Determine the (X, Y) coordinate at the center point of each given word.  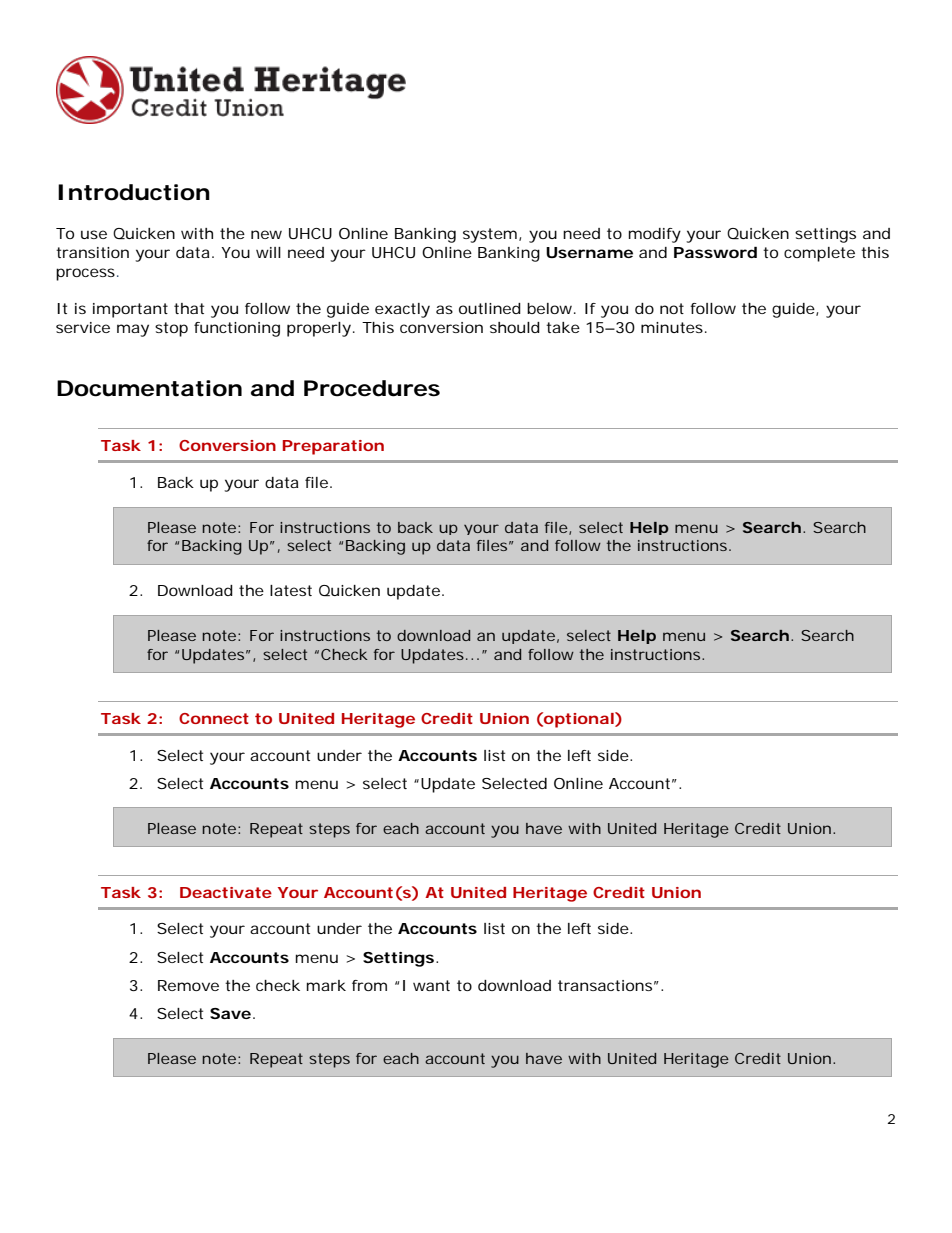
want (431, 985)
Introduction (134, 192)
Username (589, 252)
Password (715, 252)
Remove (188, 985)
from (369, 985)
